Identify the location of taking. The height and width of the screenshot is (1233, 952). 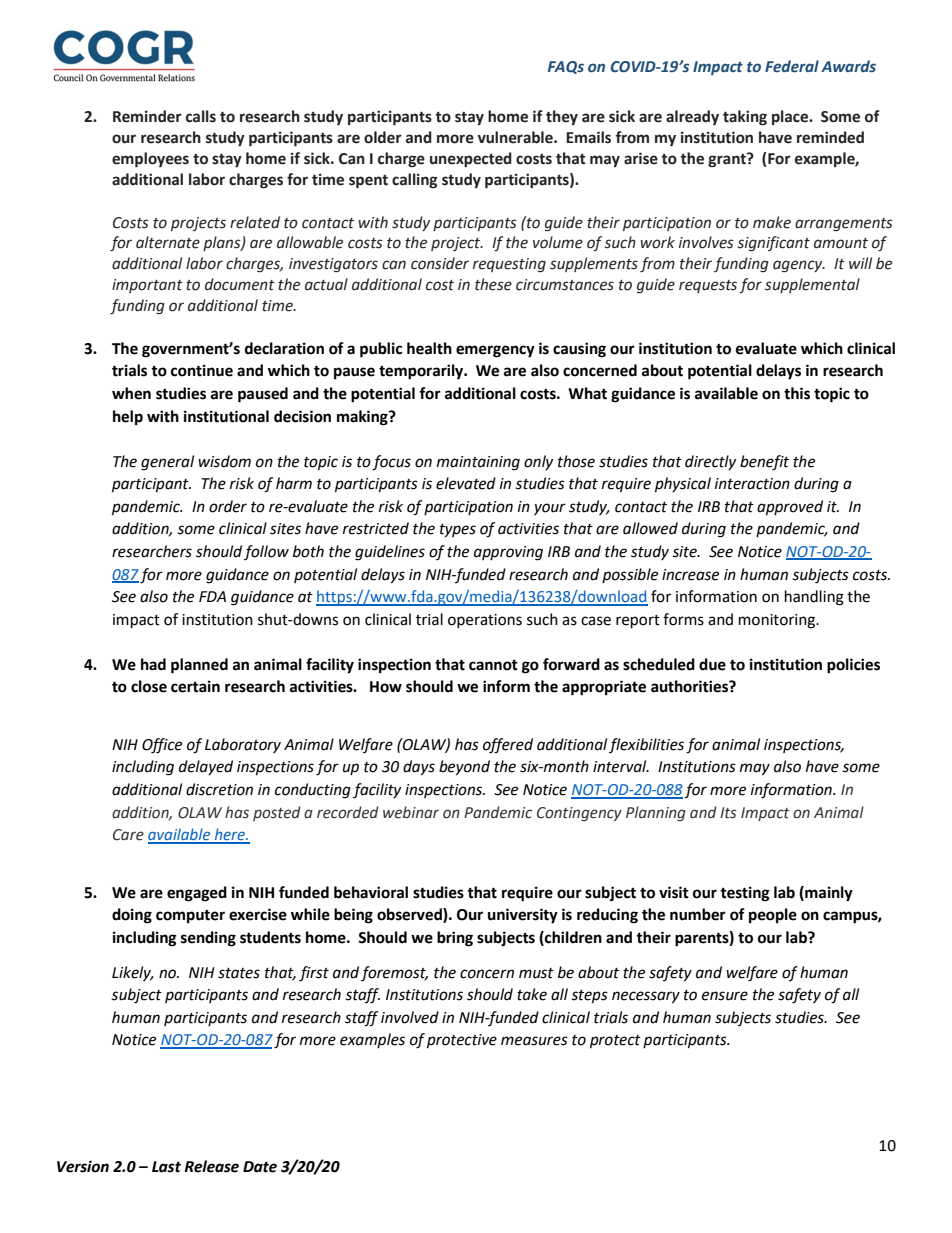
(745, 118).
